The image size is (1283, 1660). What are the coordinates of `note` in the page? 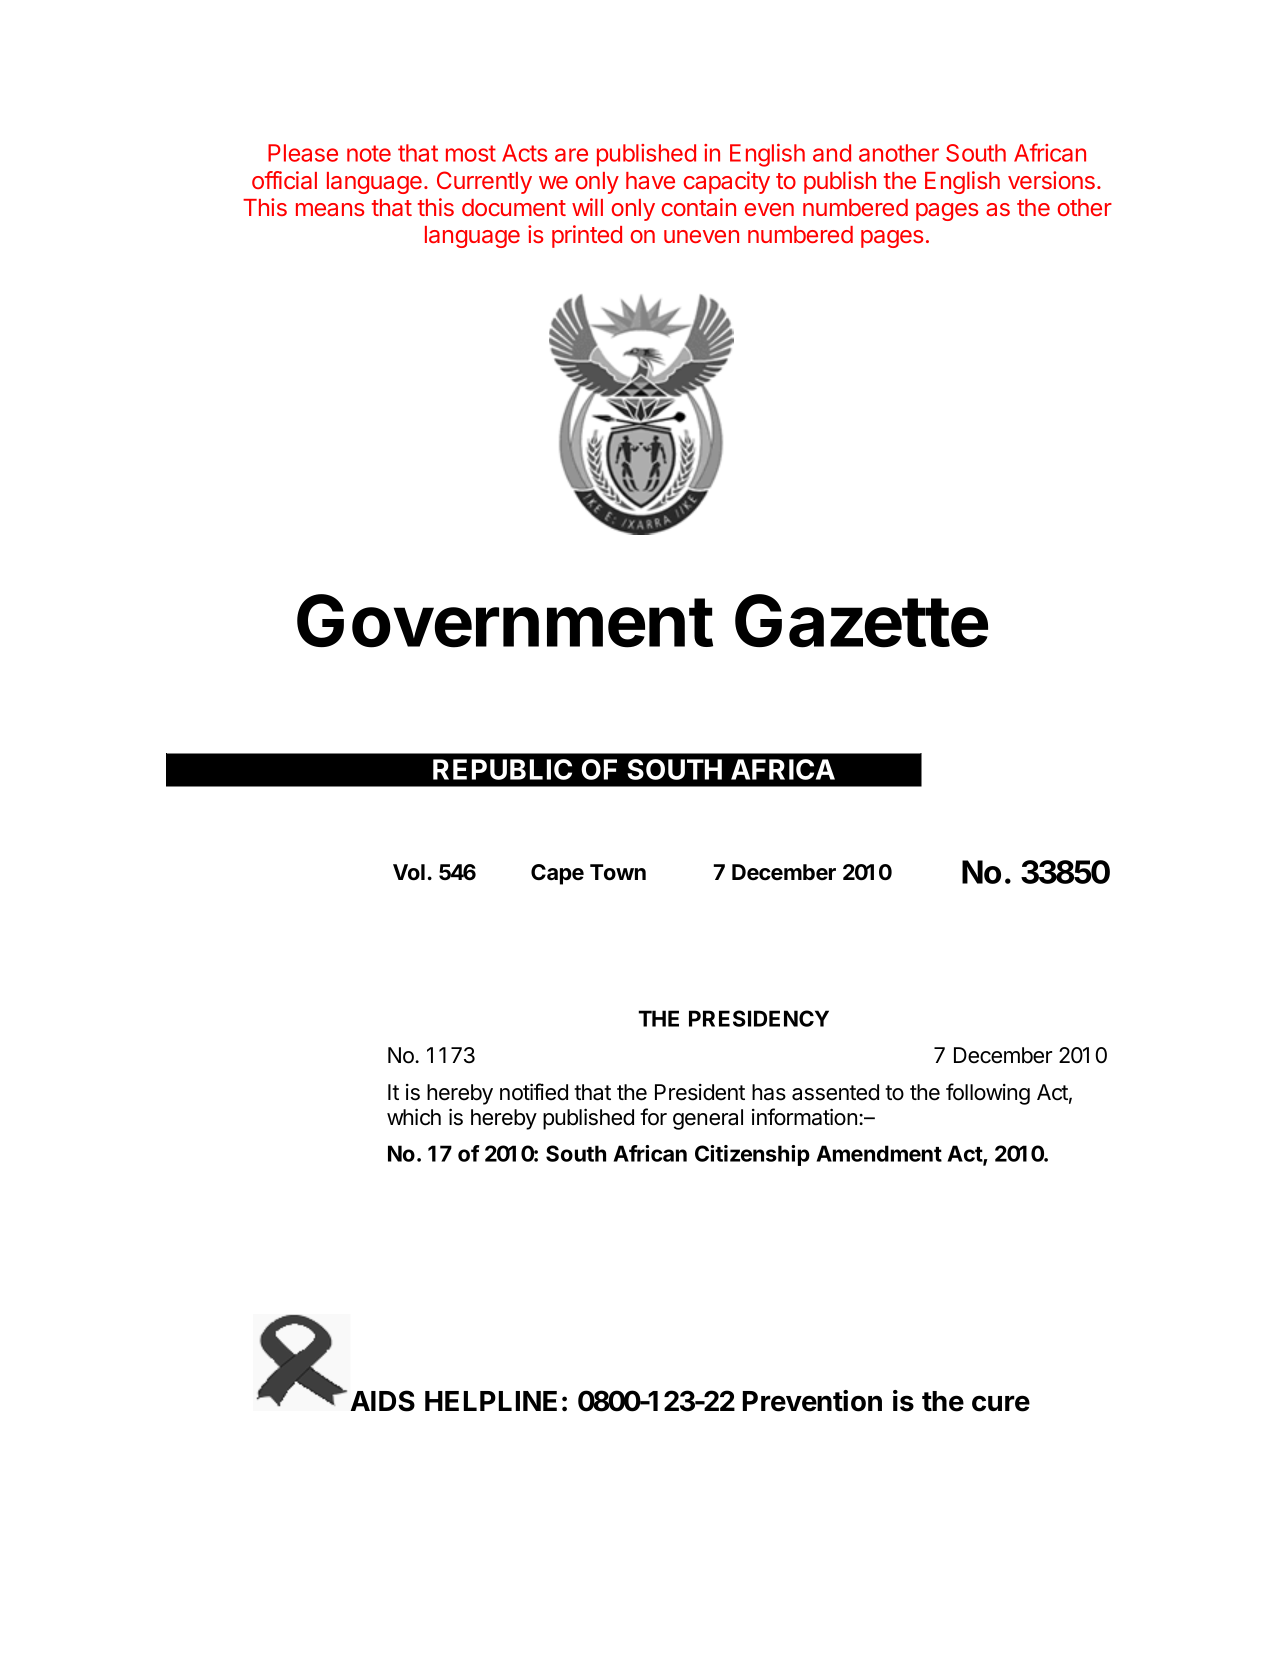 It's located at (369, 153).
